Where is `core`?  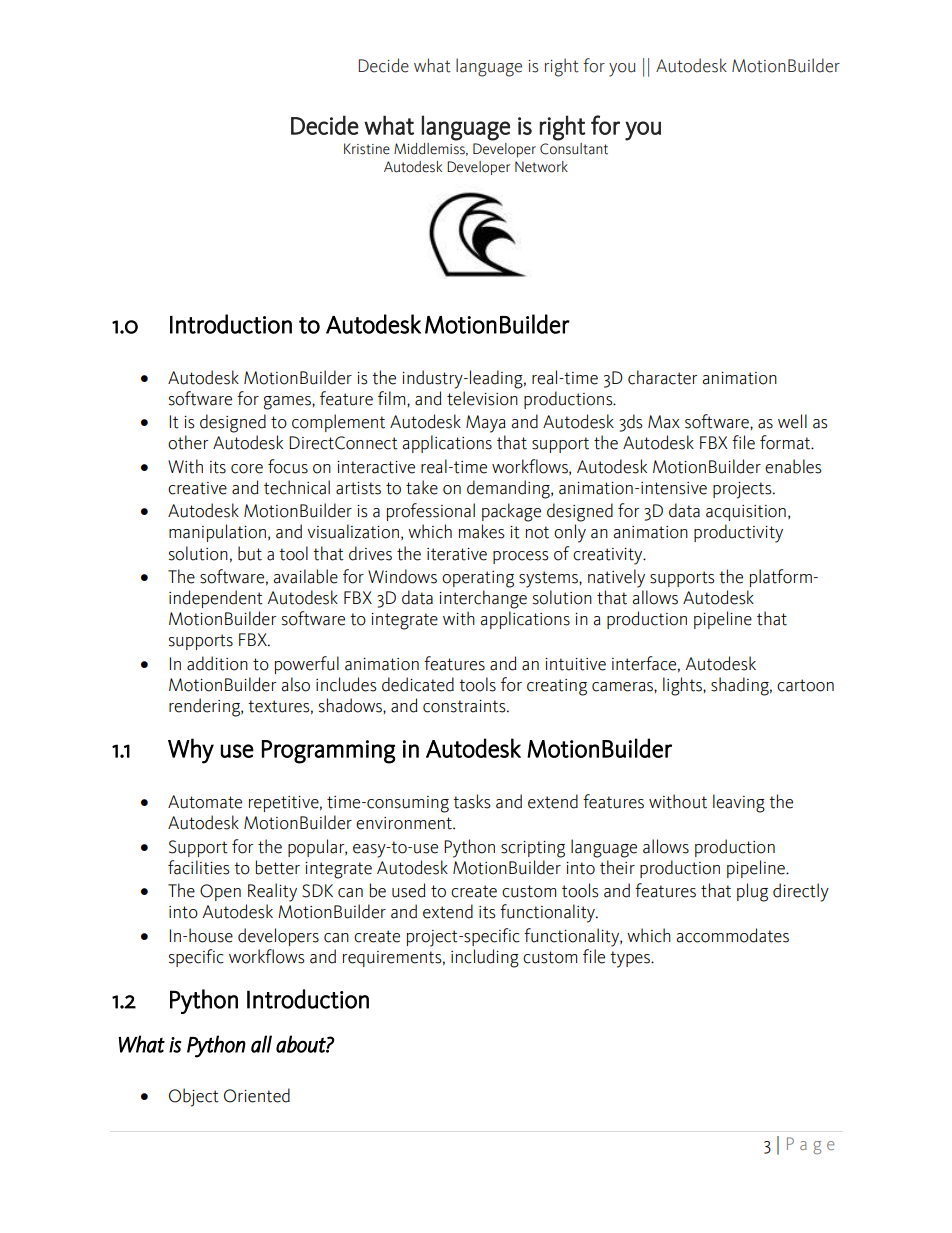
core is located at coordinates (247, 469).
